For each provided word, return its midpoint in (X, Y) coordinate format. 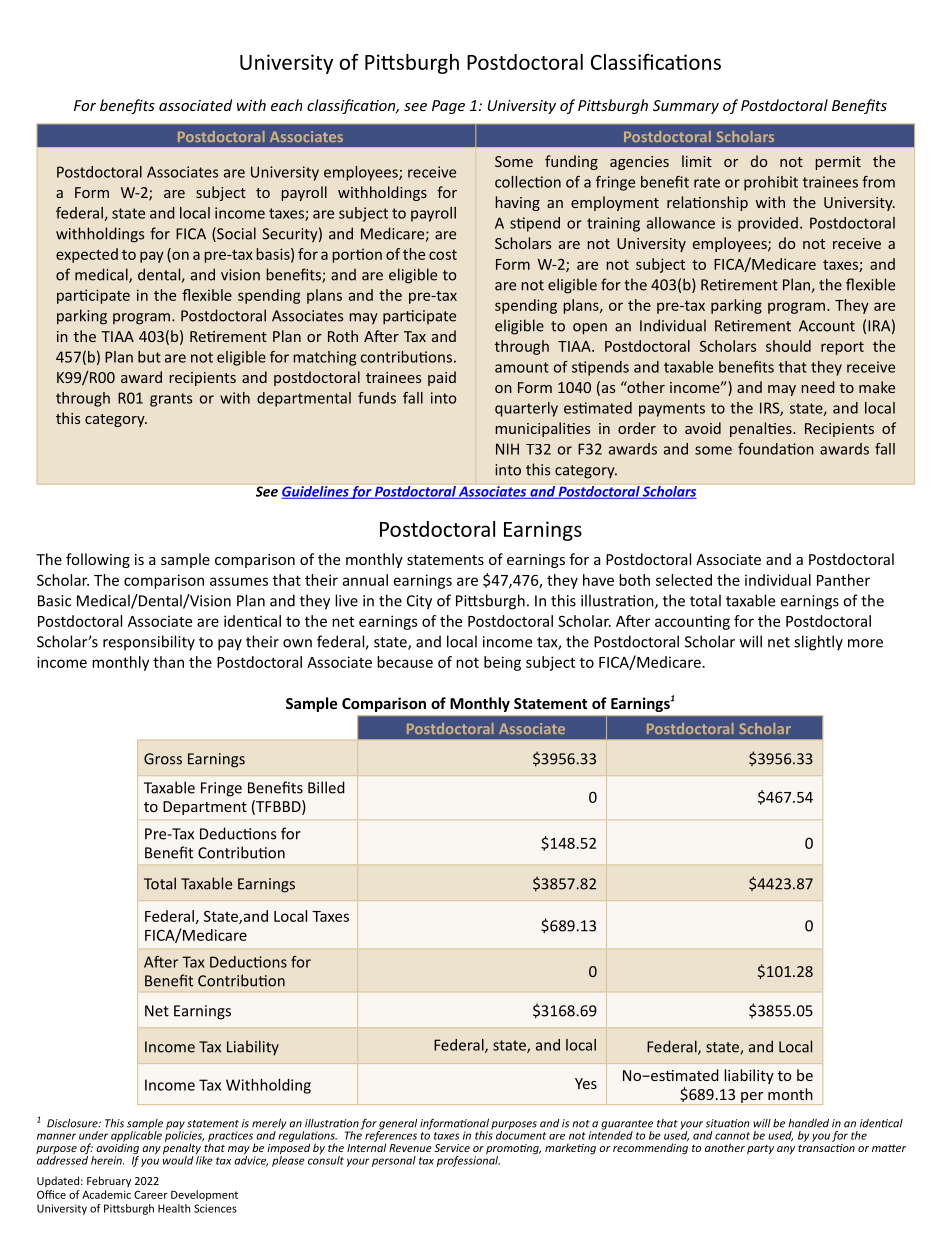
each (286, 105)
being (502, 663)
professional (468, 1160)
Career (151, 1195)
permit (838, 163)
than (168, 662)
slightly (818, 643)
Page (448, 107)
